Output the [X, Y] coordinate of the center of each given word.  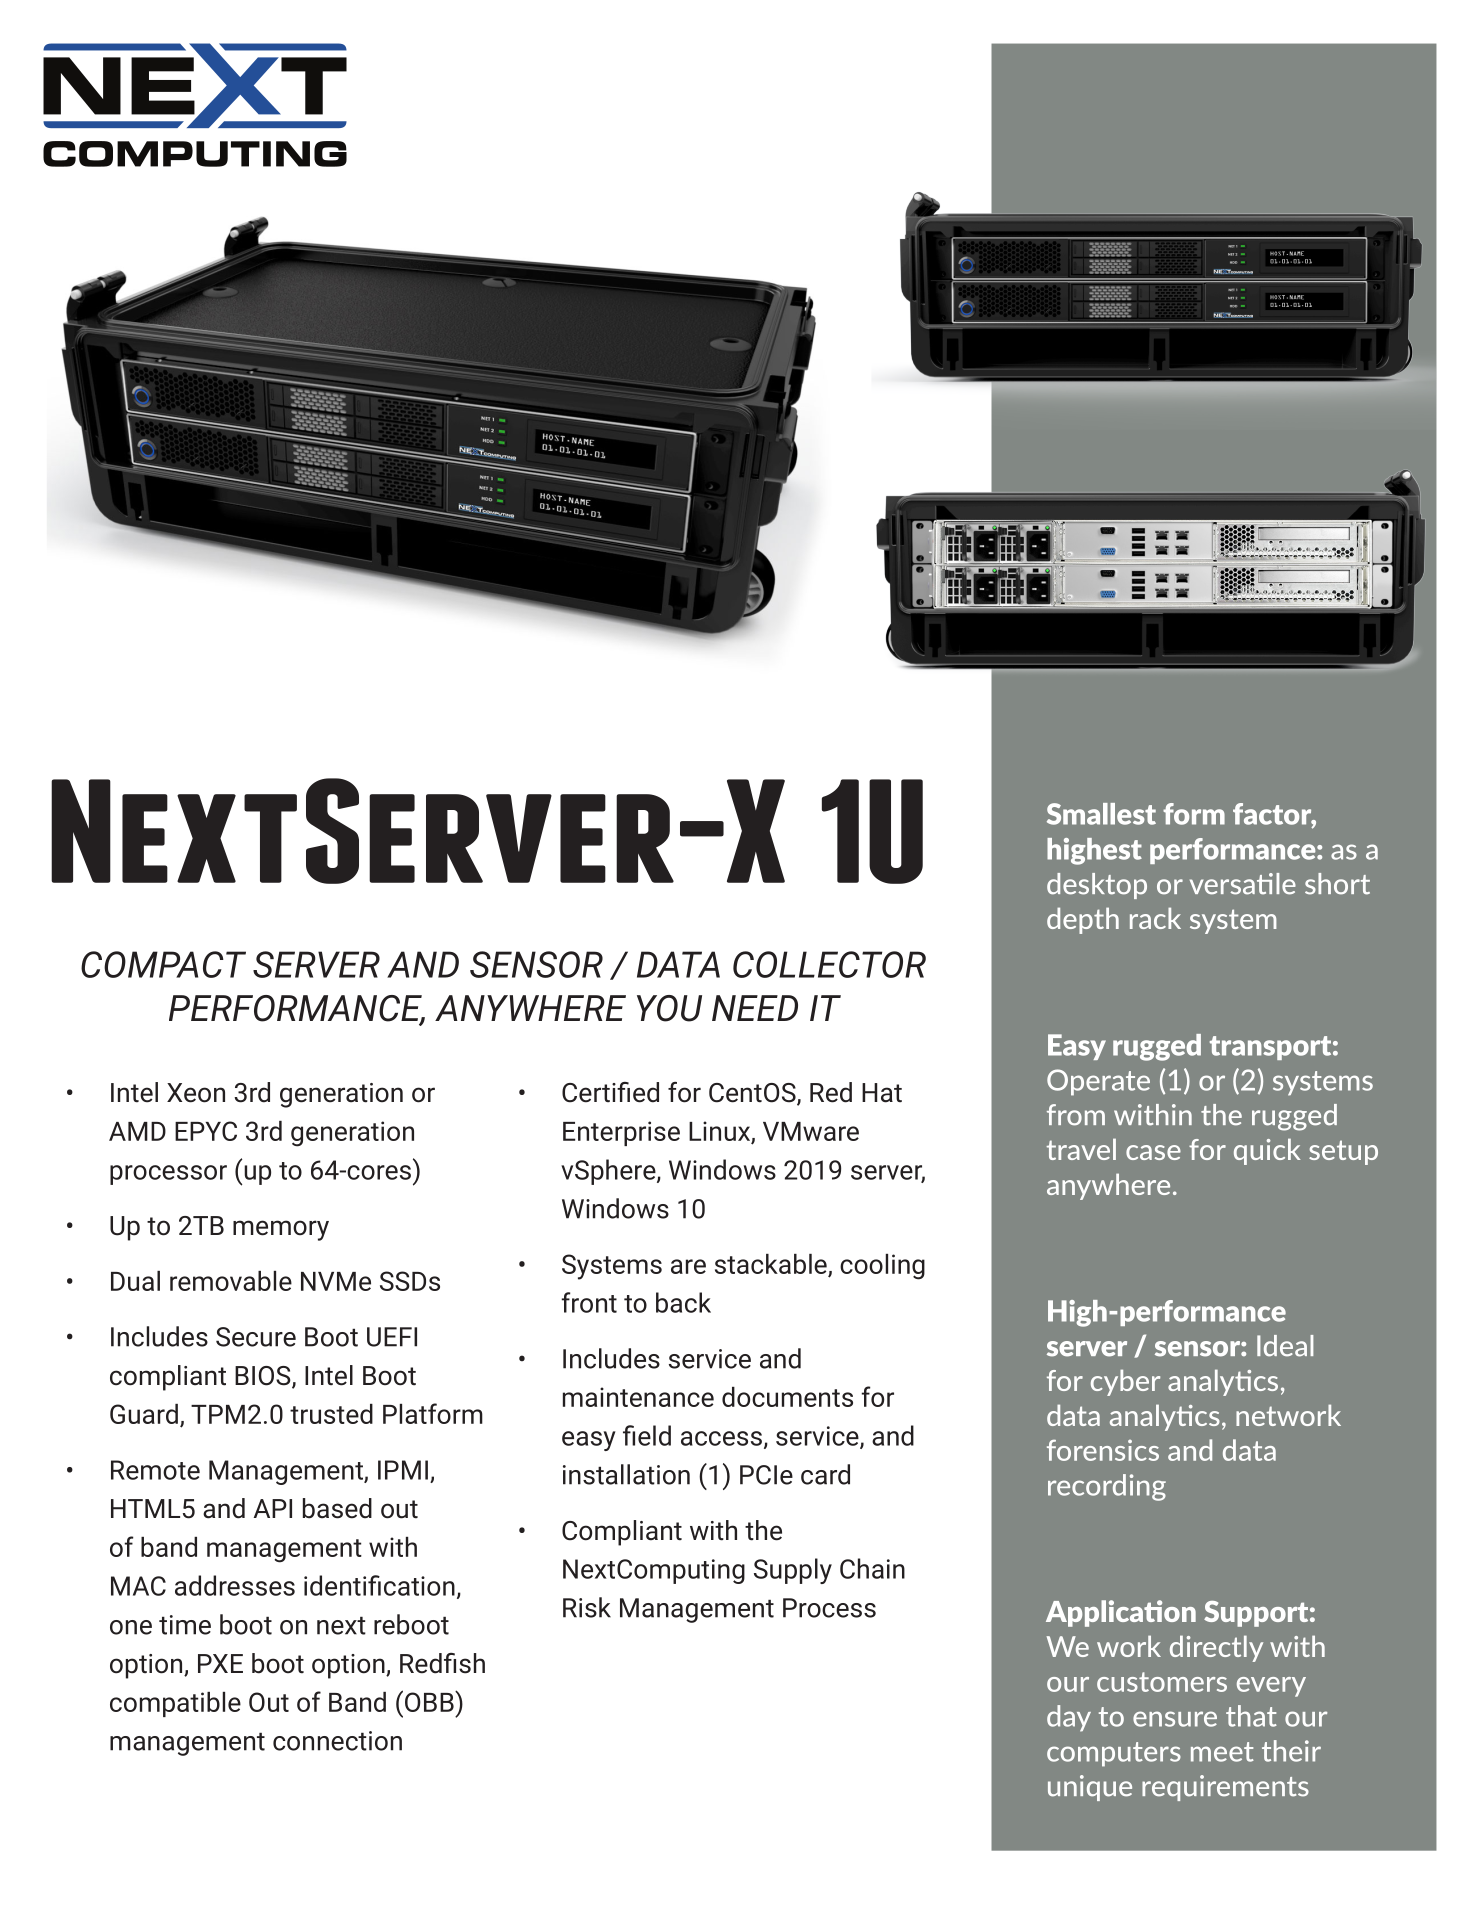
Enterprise [621, 1133]
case [1153, 1152]
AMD [137, 1131]
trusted [331, 1414]
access [721, 1438]
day [1069, 1718]
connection [337, 1741]
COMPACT [163, 964]
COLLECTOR [829, 964]
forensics [1103, 1450]
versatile [1243, 884]
